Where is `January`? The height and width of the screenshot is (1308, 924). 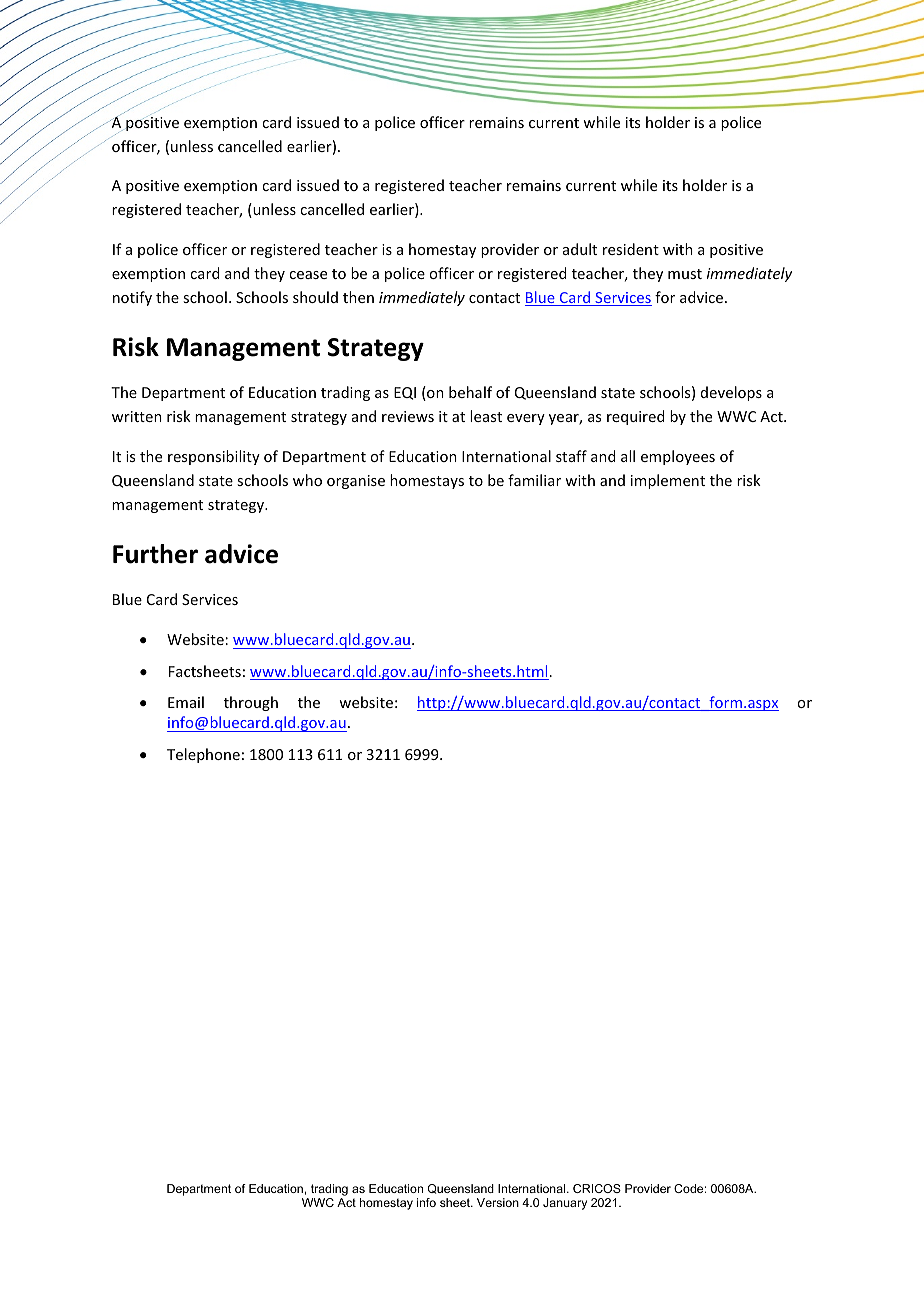
January is located at coordinates (565, 1204).
